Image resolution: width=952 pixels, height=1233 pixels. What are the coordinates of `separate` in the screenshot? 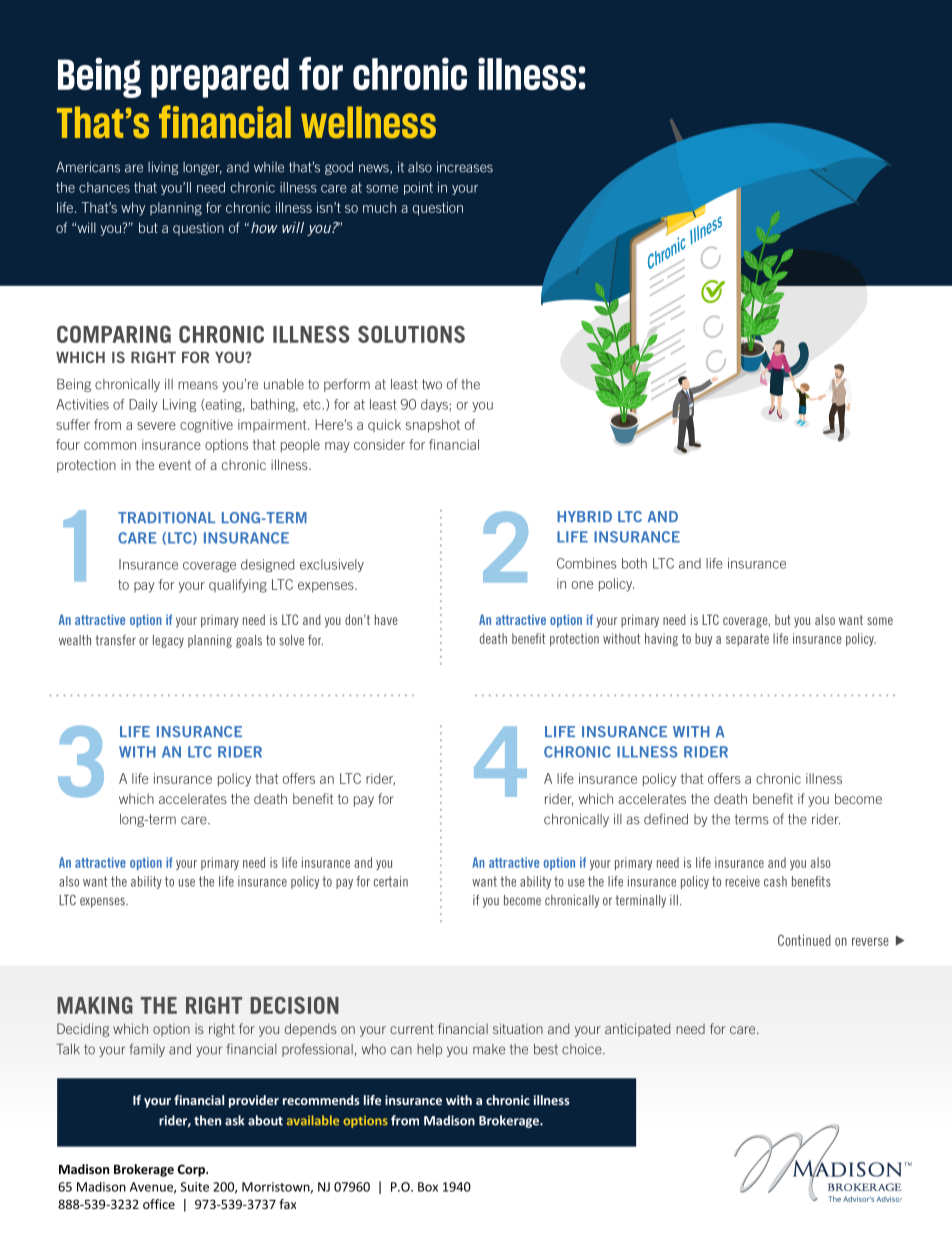 It's located at (747, 639).
